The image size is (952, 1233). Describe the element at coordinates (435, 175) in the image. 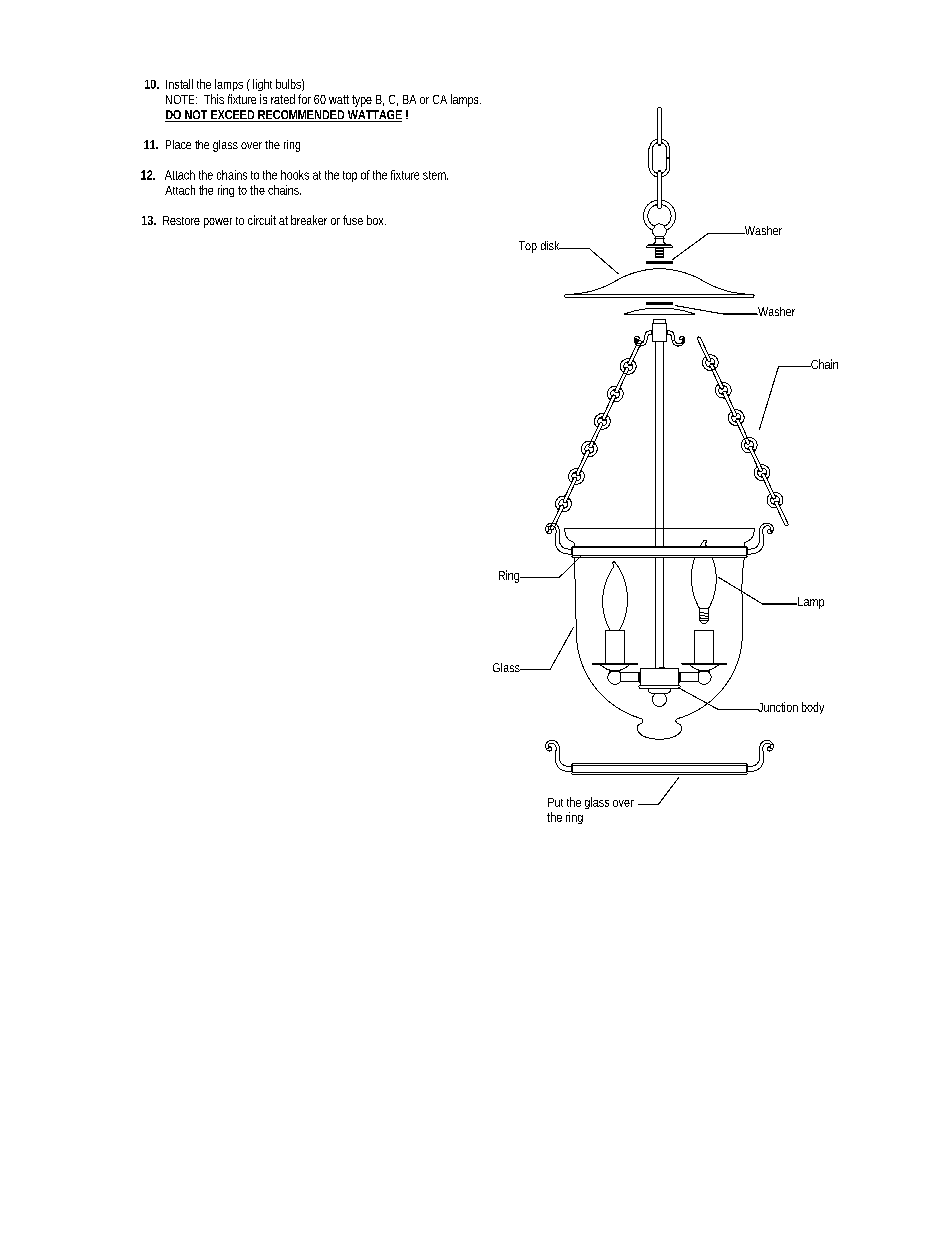

I see `stem` at that location.
